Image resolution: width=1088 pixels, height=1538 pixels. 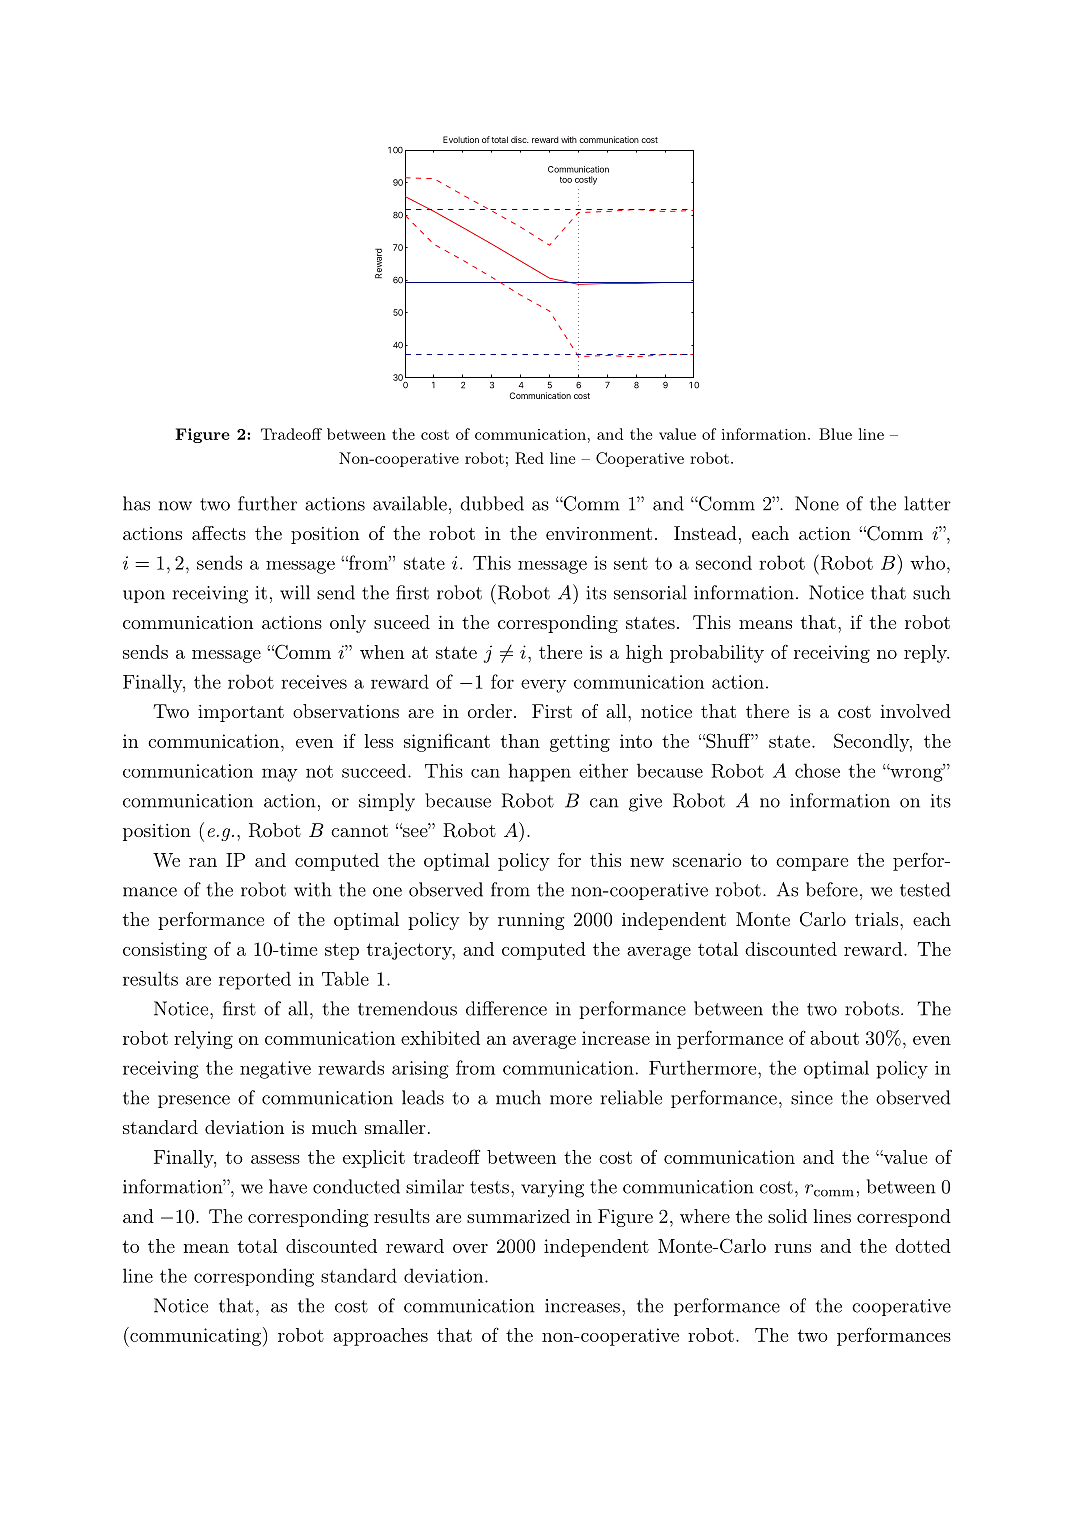 What do you see at coordinates (380, 1337) in the screenshot?
I see `approaches` at bounding box center [380, 1337].
